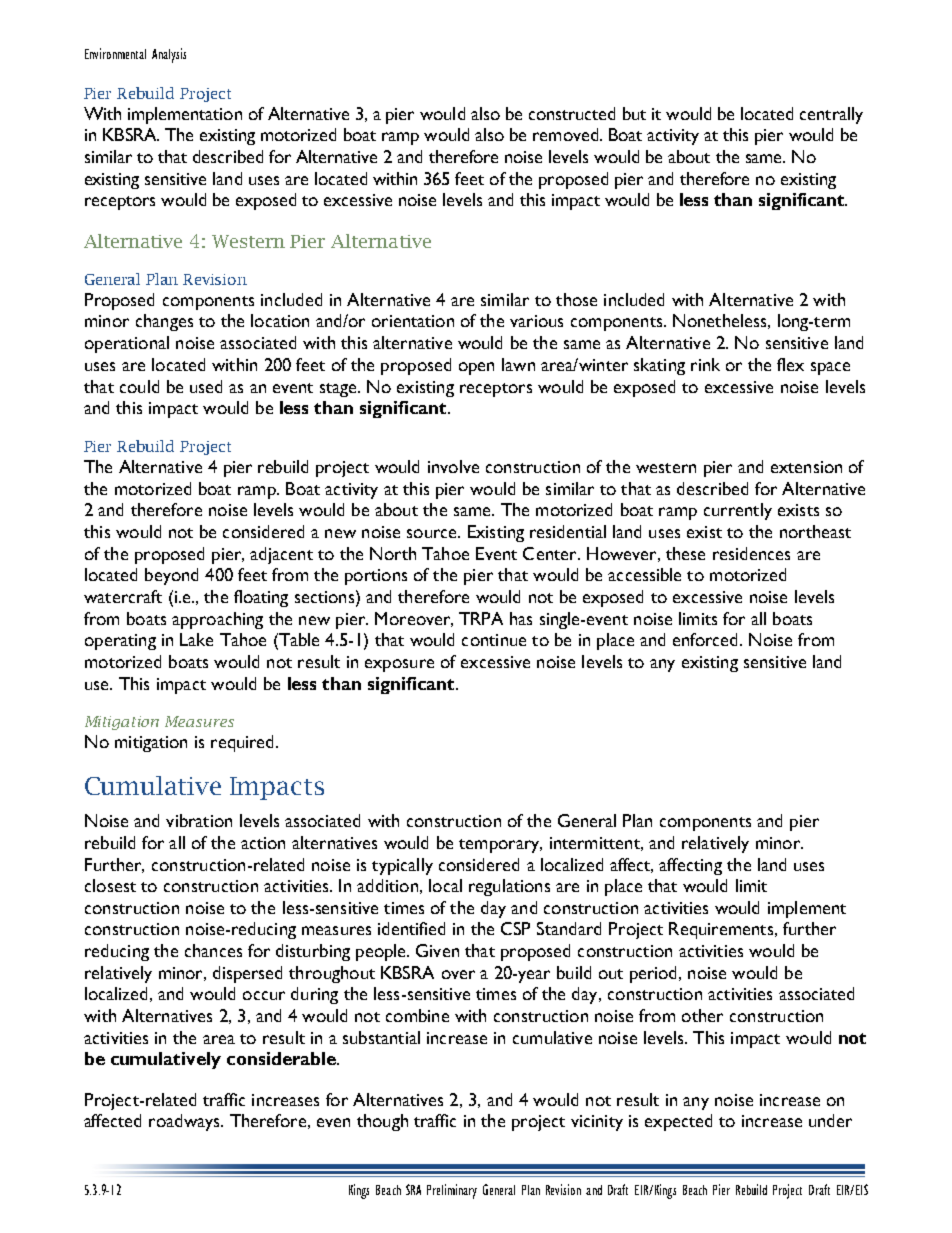 Image resolution: width=952 pixels, height=1233 pixels. Describe the element at coordinates (831, 115) in the screenshot. I see `centrally` at that location.
